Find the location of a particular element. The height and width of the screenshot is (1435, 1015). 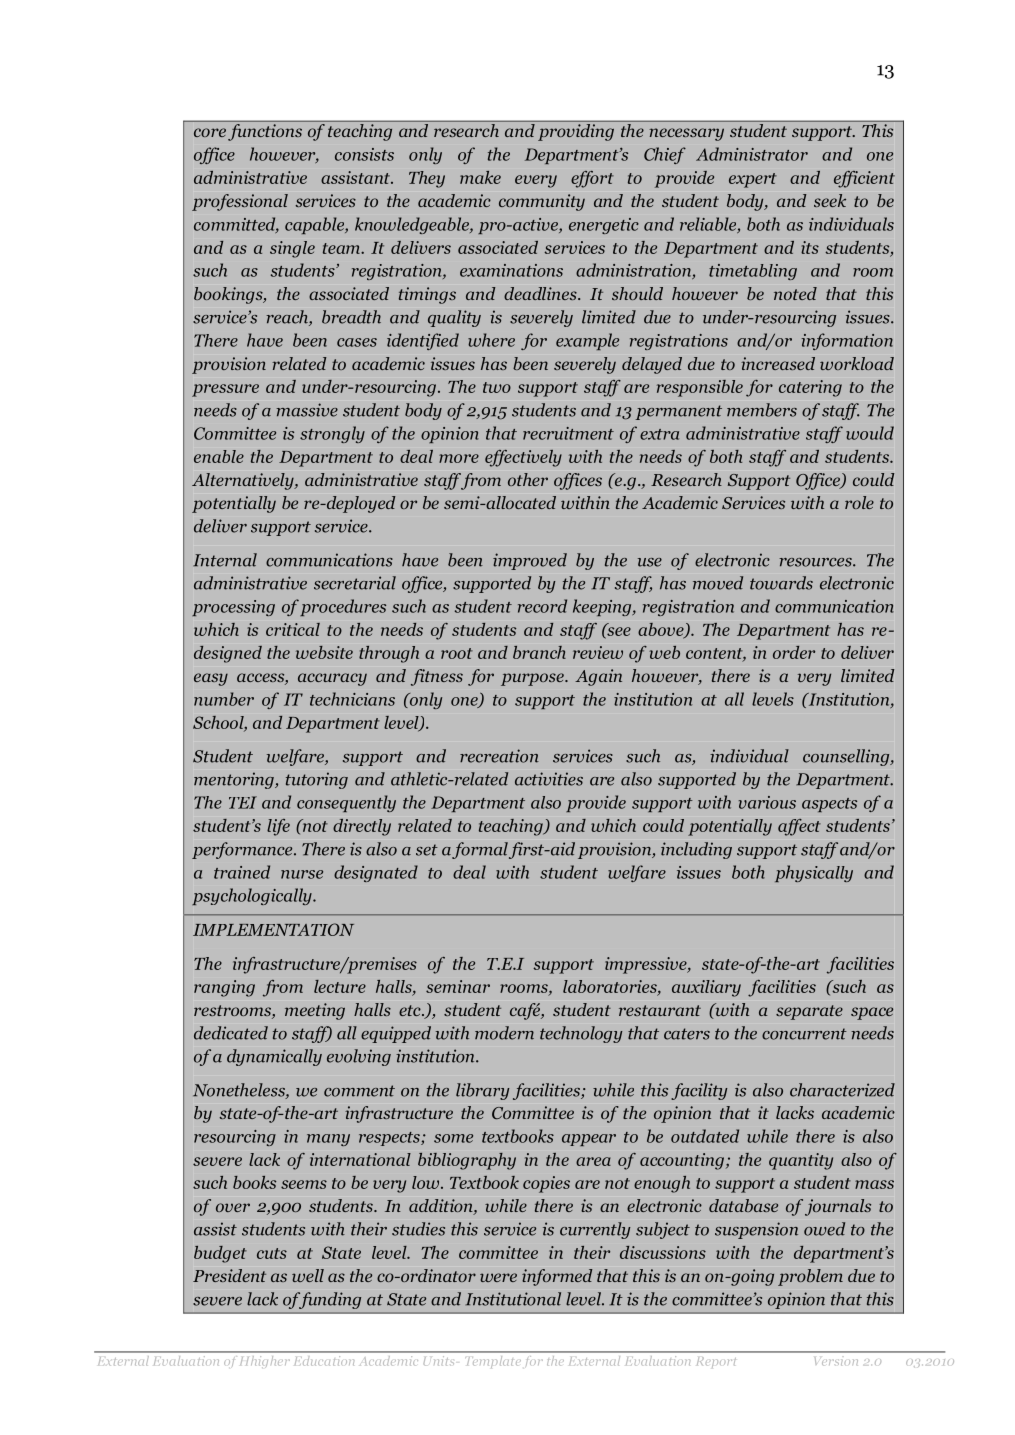

expert is located at coordinates (753, 180).
